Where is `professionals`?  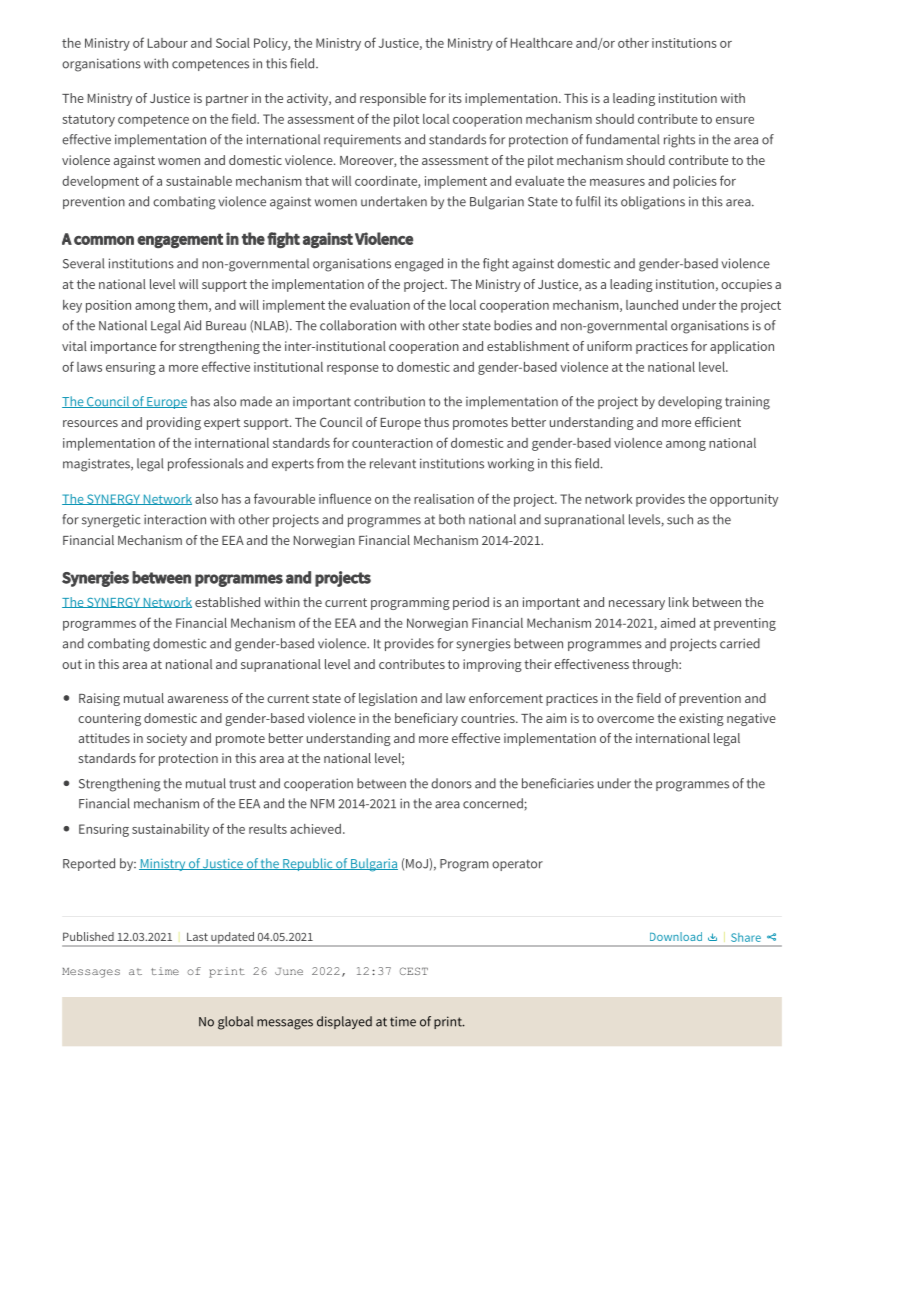 professionals is located at coordinates (206, 464).
